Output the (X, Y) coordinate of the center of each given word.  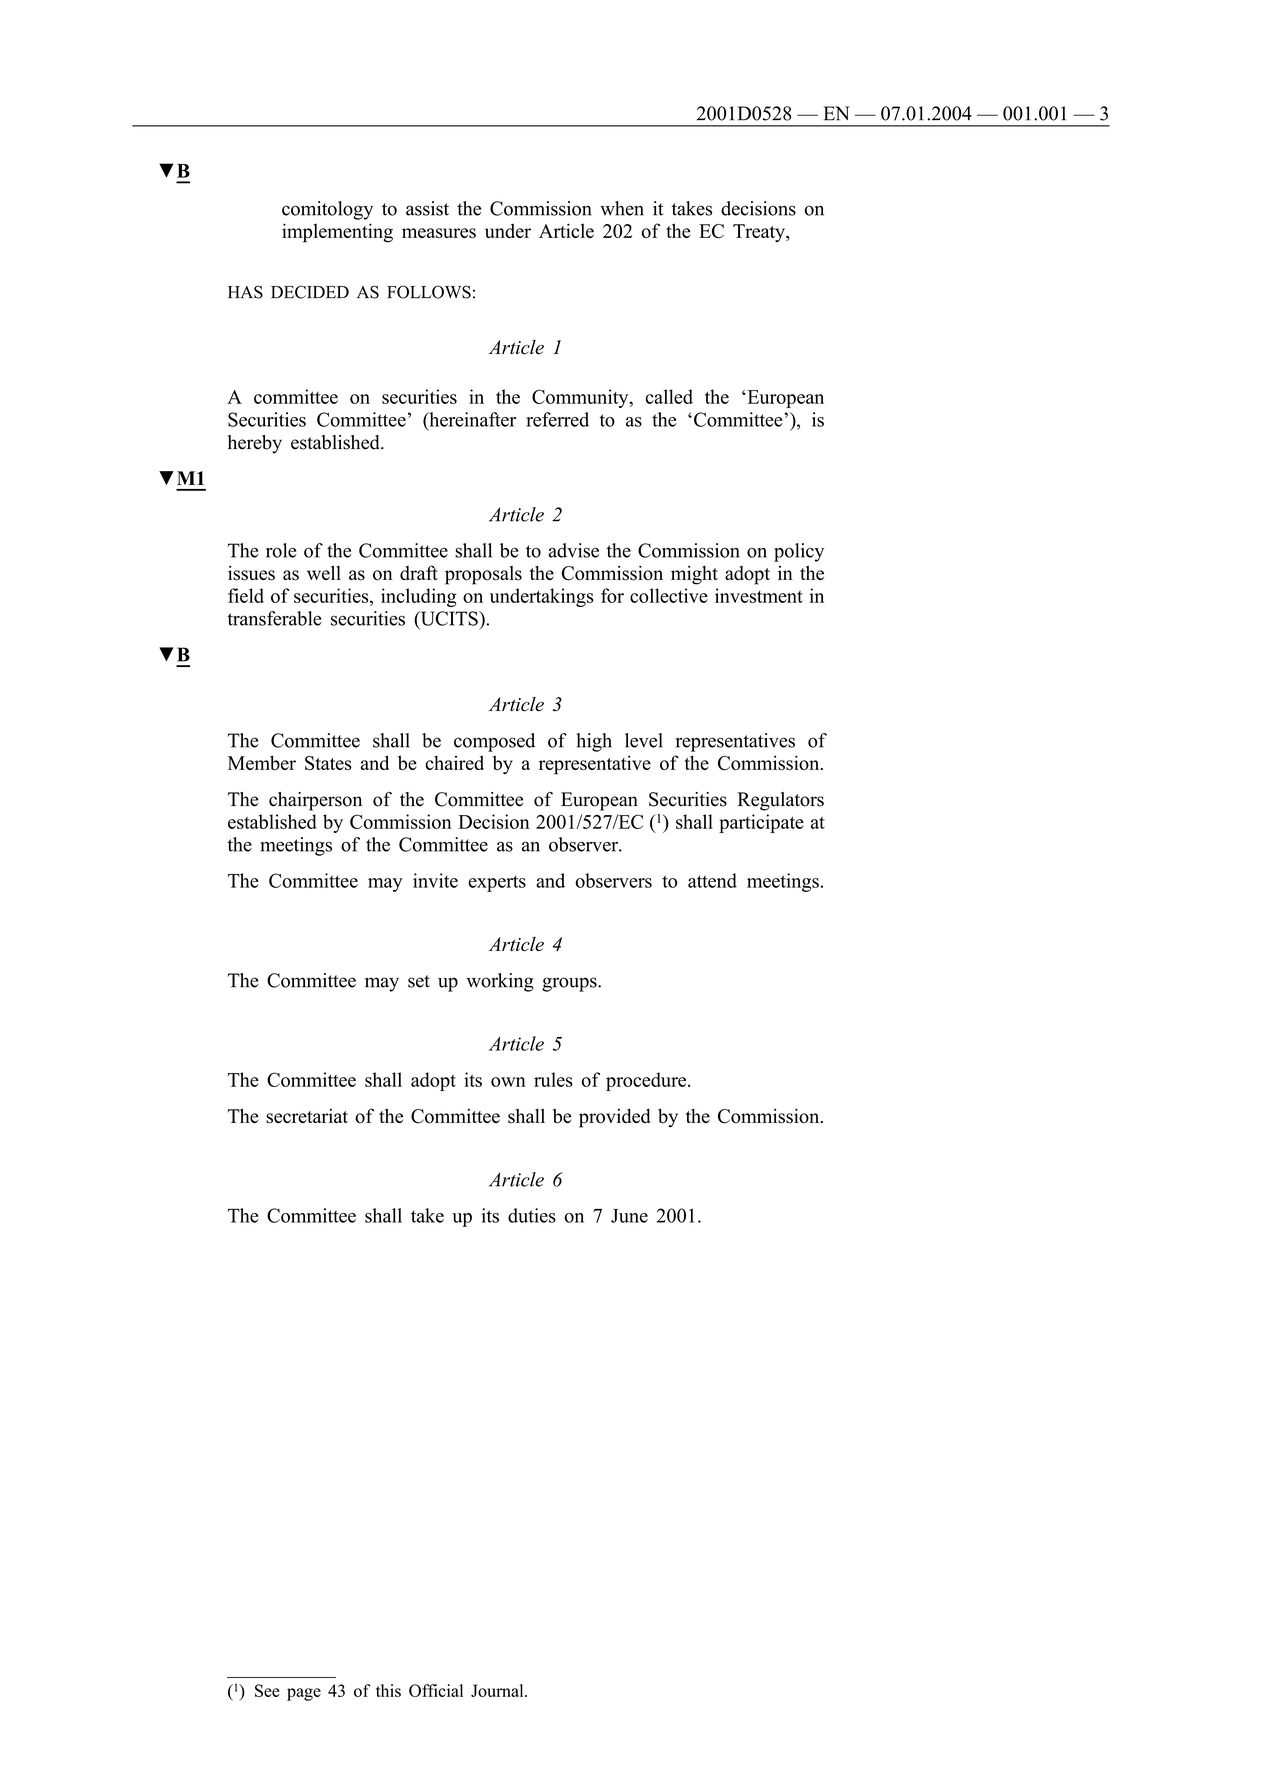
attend (712, 880)
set (419, 981)
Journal (498, 1690)
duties (532, 1215)
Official (436, 1690)
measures (439, 233)
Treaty (760, 233)
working (500, 982)
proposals (483, 575)
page (304, 1694)
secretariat (307, 1116)
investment (759, 595)
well (324, 572)
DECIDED (310, 292)
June (629, 1216)
